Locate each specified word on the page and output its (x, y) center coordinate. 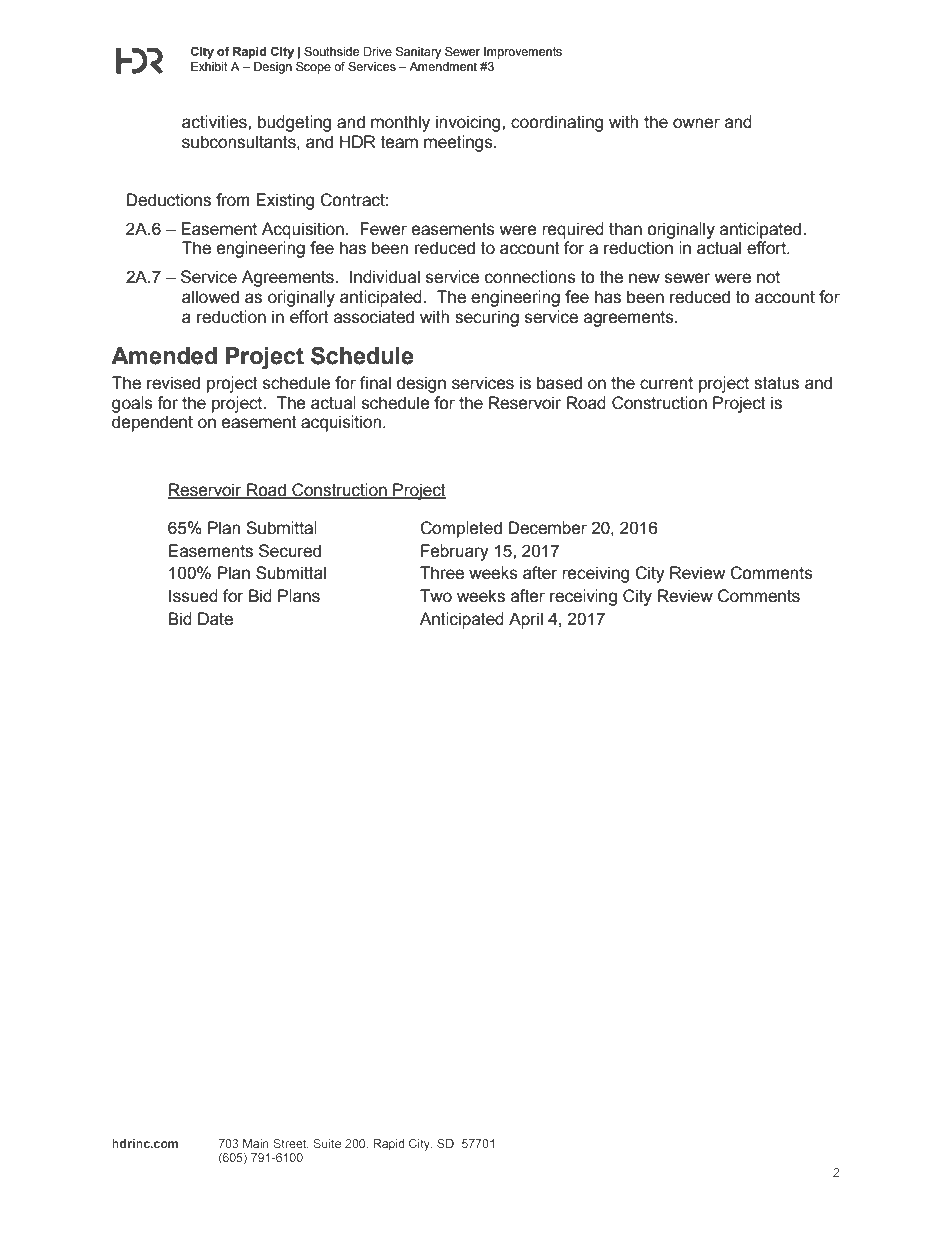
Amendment (443, 66)
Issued (193, 596)
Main (256, 1143)
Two (436, 596)
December (548, 528)
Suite (327, 1143)
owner (696, 123)
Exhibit (209, 66)
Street (291, 1144)
